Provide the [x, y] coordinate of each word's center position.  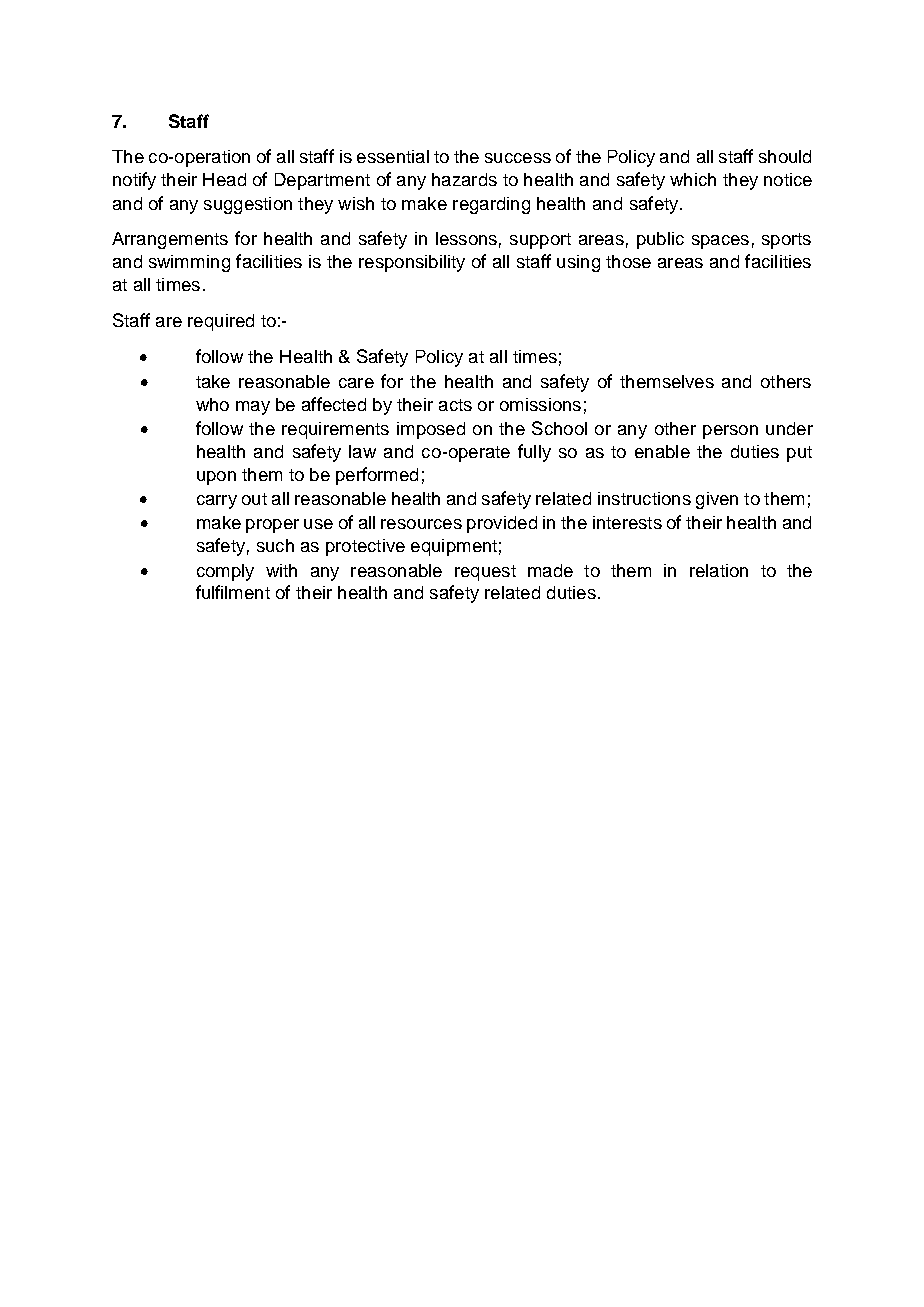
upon [216, 478]
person [730, 432]
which [693, 179]
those [628, 261]
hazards [464, 179]
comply [225, 572]
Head [224, 179]
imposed [431, 430]
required [221, 322]
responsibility [412, 263]
